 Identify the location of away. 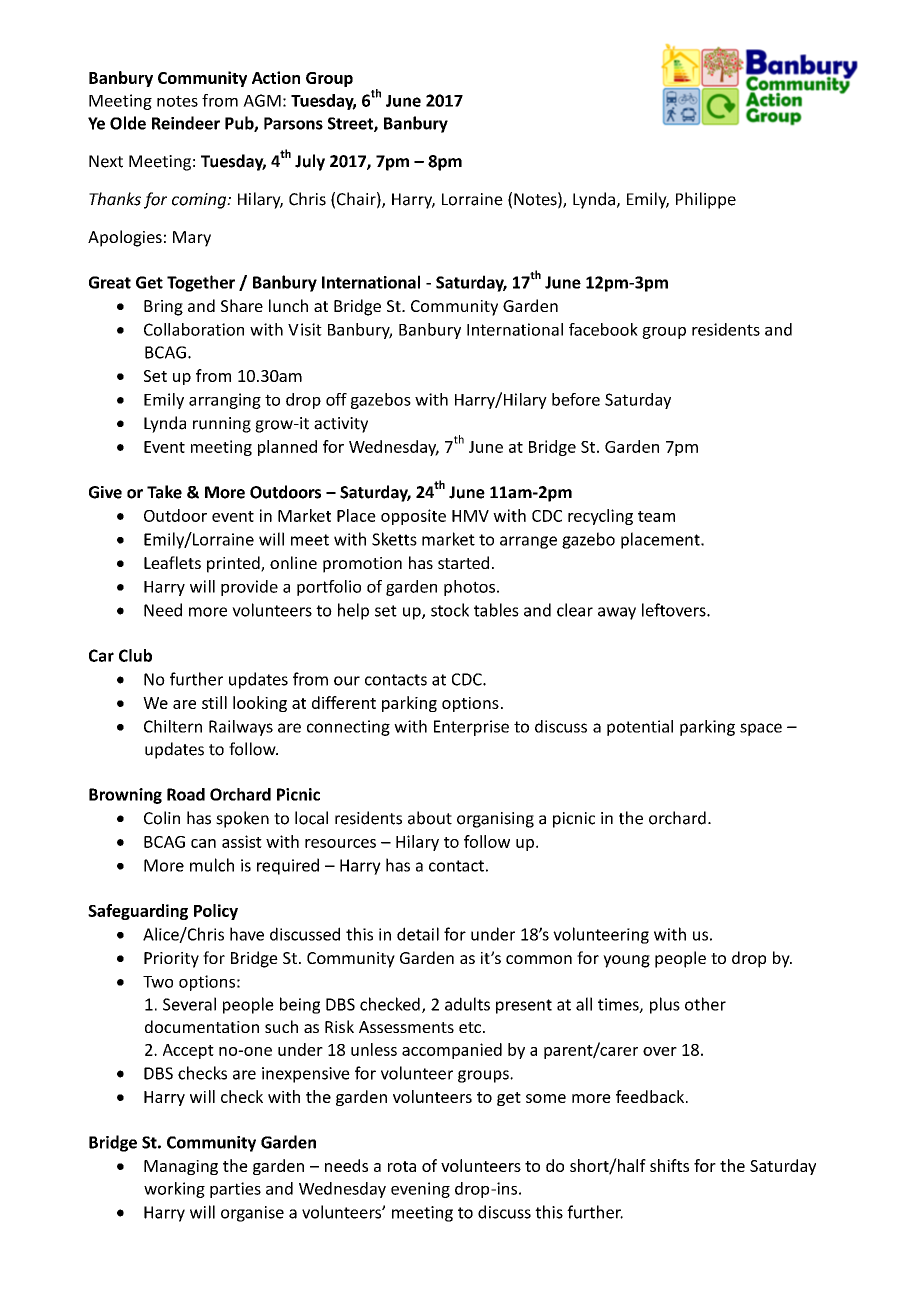
(617, 613).
